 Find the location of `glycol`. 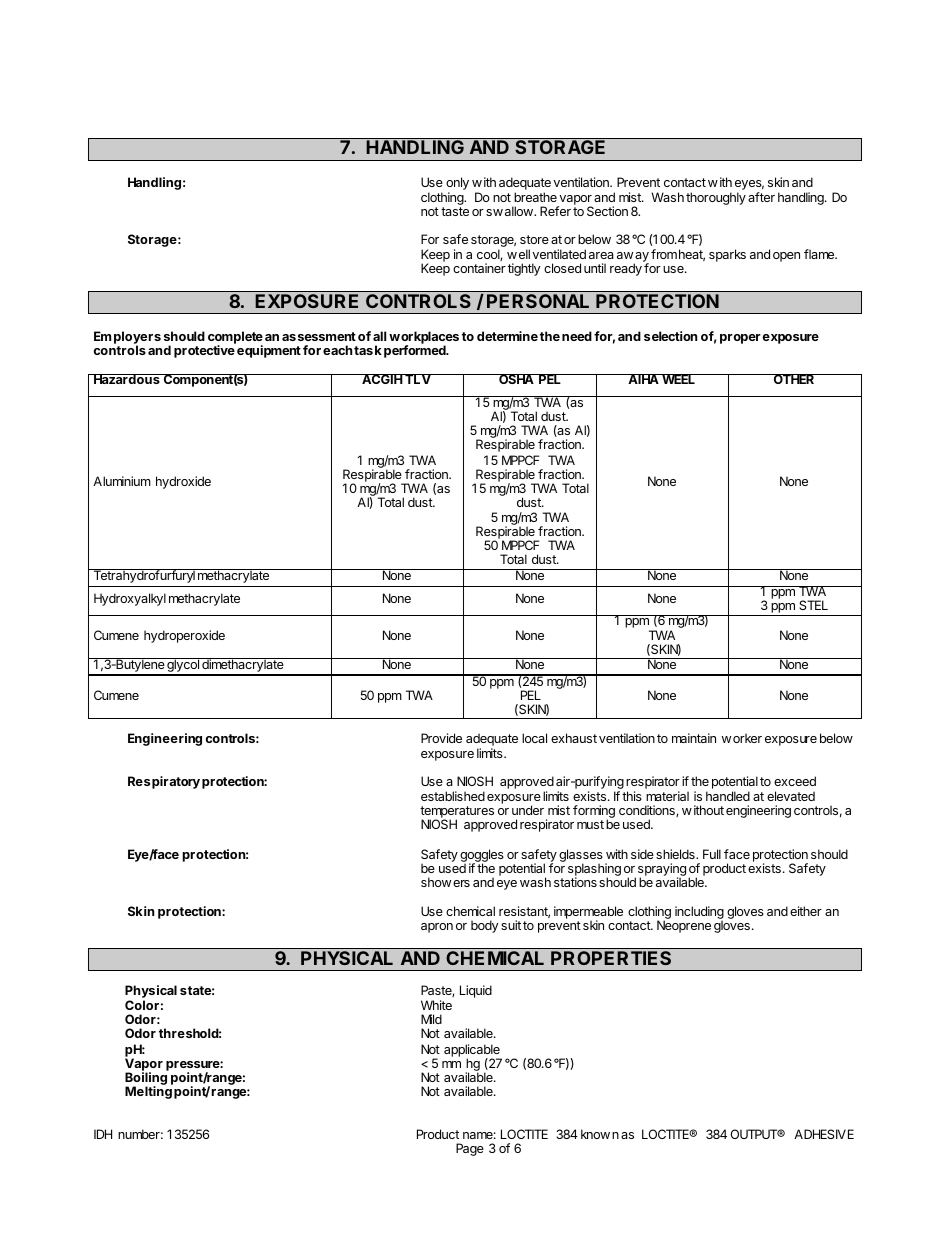

glycol is located at coordinates (183, 666).
